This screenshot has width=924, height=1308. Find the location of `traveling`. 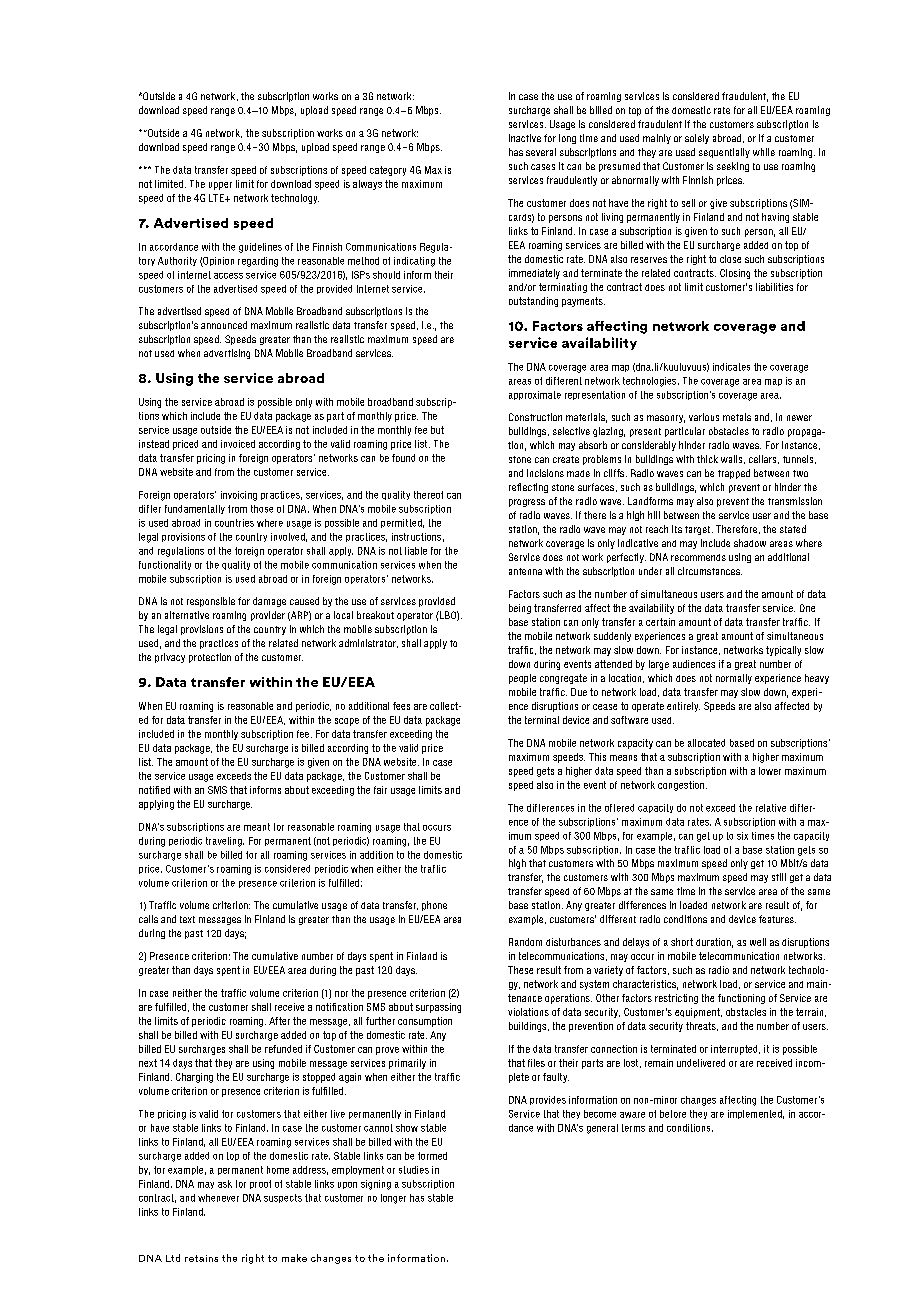

traveling is located at coordinates (225, 842).
